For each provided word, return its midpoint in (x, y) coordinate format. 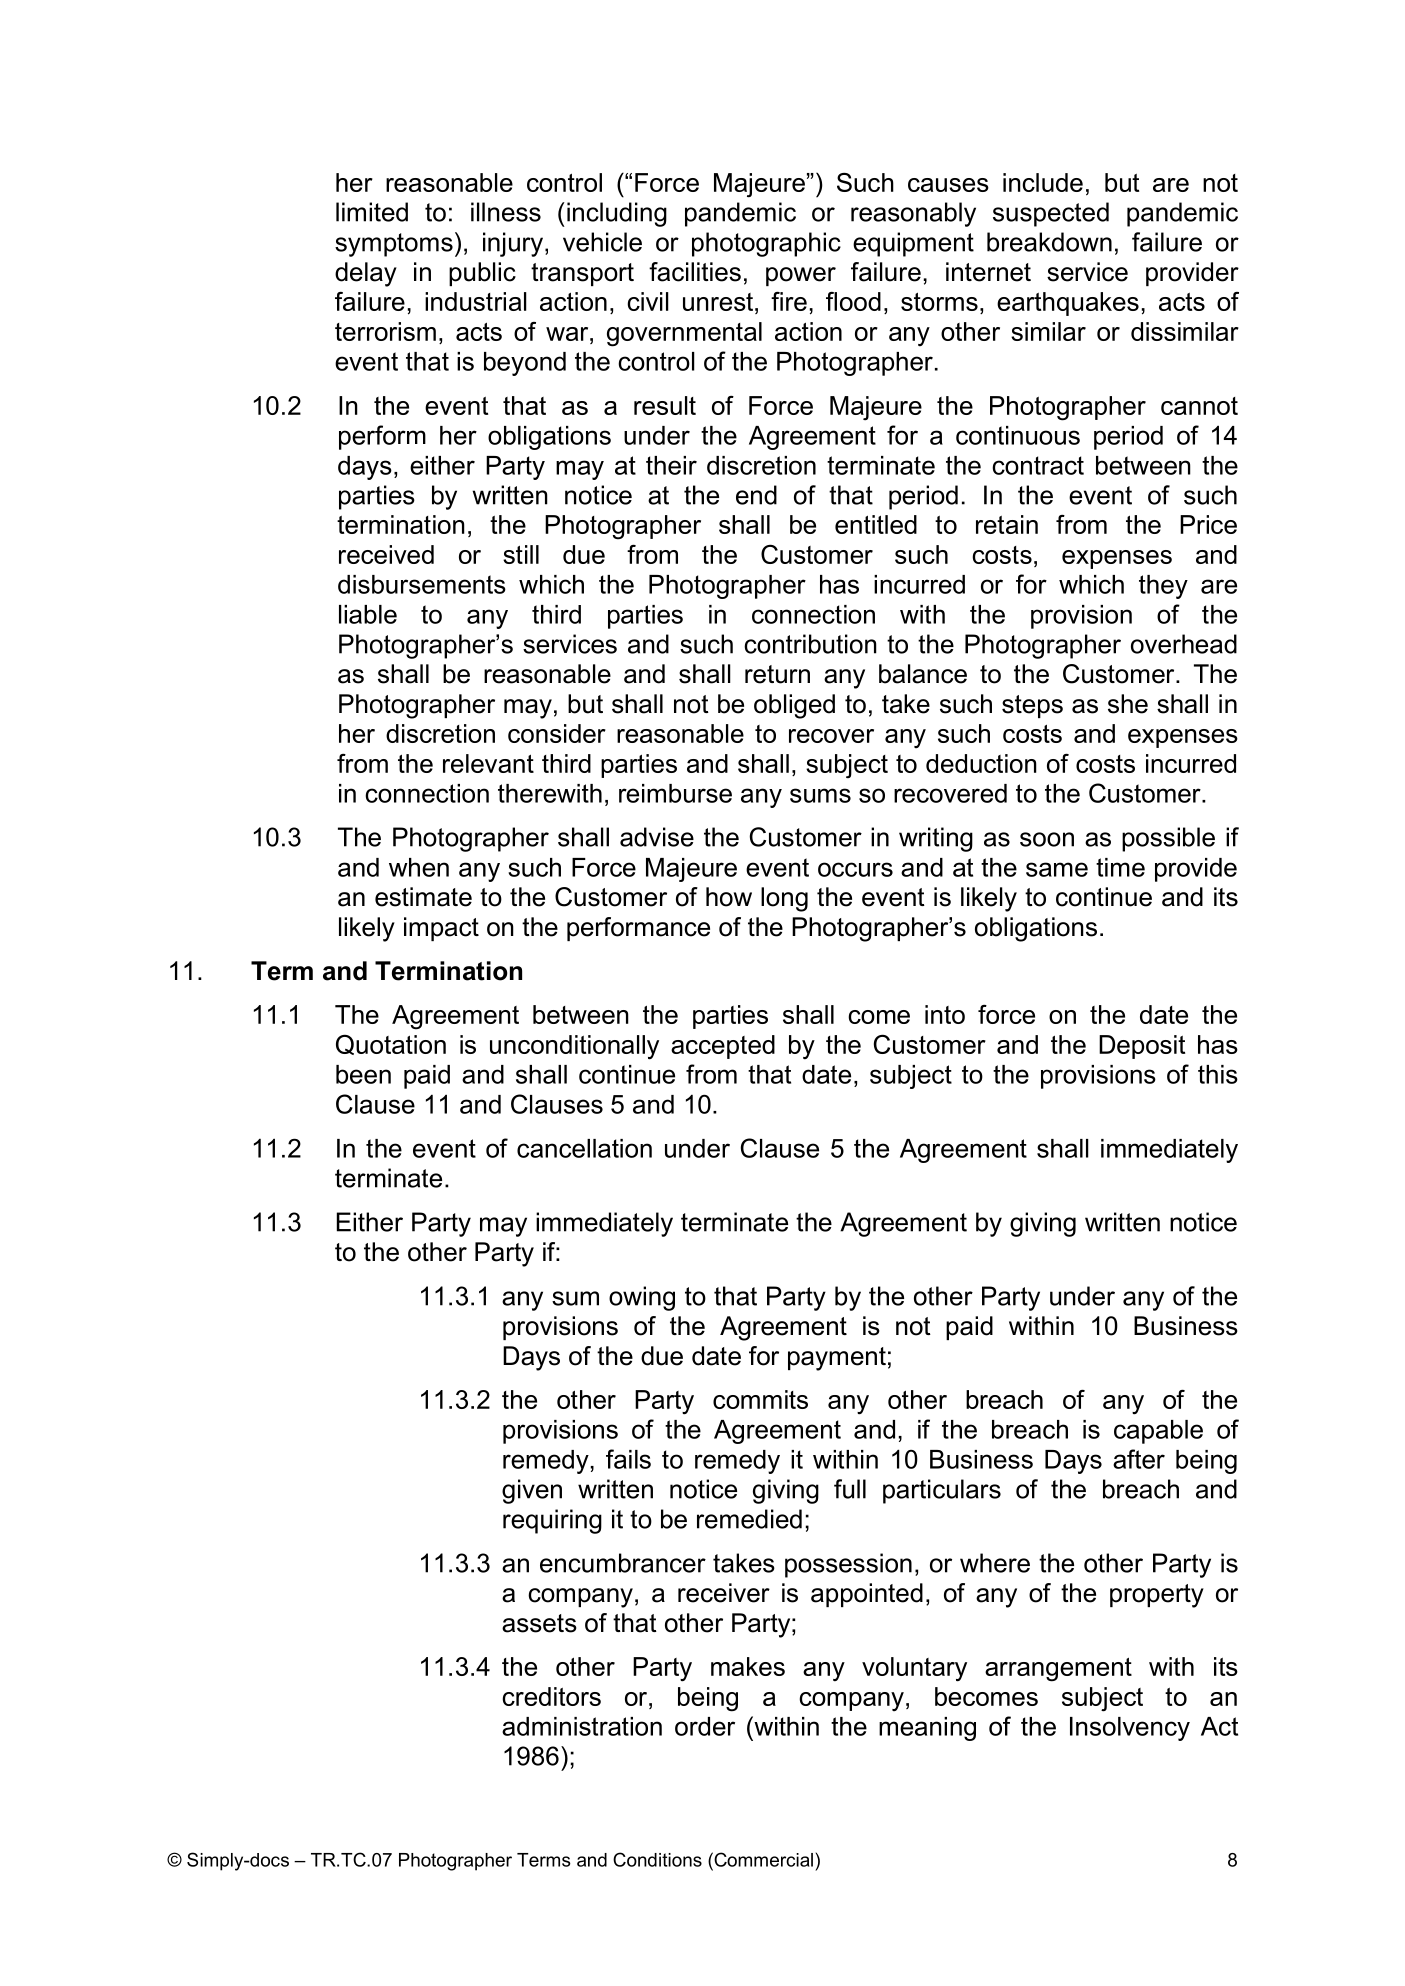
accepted (723, 1047)
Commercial (762, 1859)
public (482, 274)
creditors (551, 1696)
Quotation (391, 1044)
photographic (766, 244)
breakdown (1049, 242)
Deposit (1142, 1047)
